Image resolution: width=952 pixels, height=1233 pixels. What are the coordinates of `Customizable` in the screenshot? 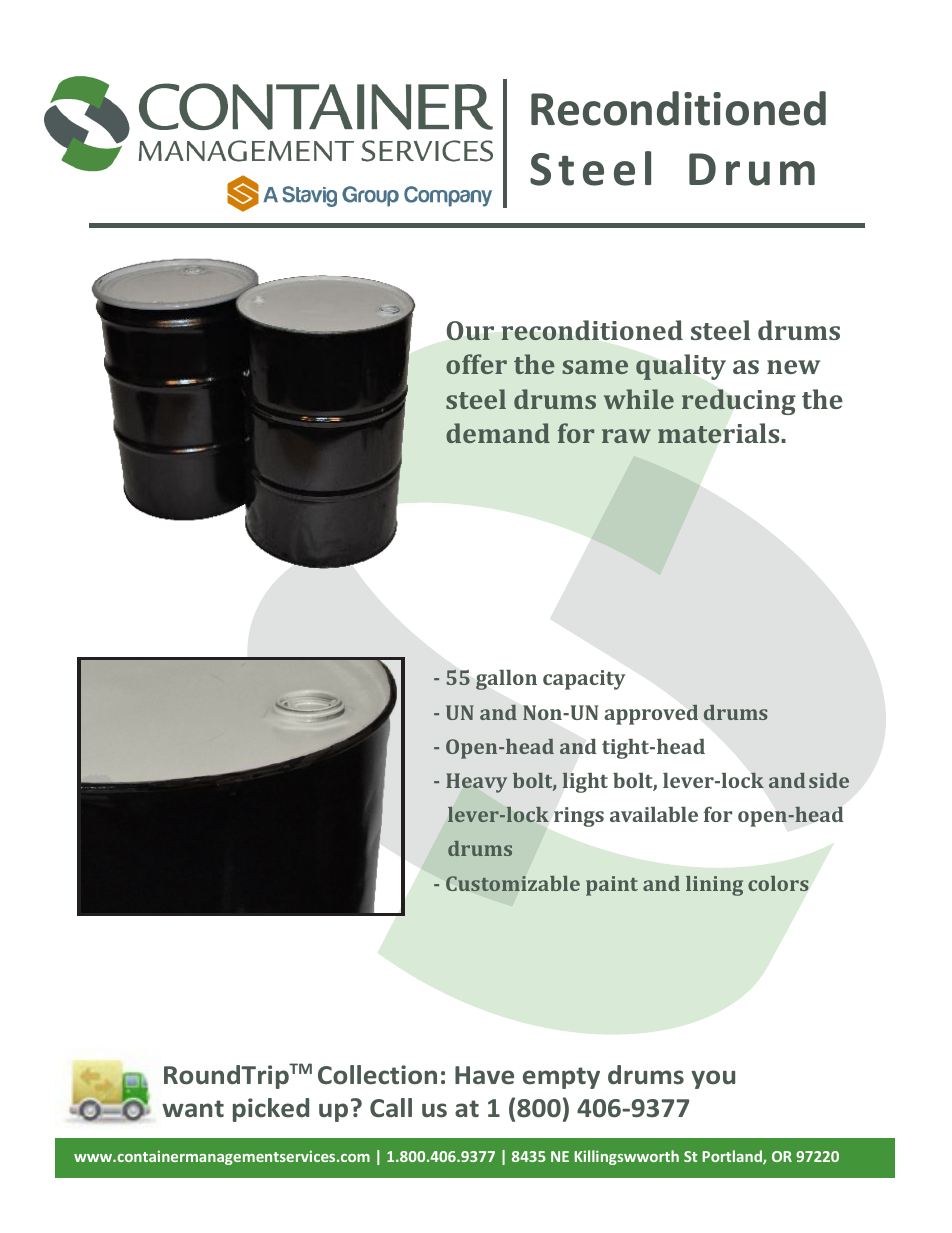 It's located at (513, 883).
